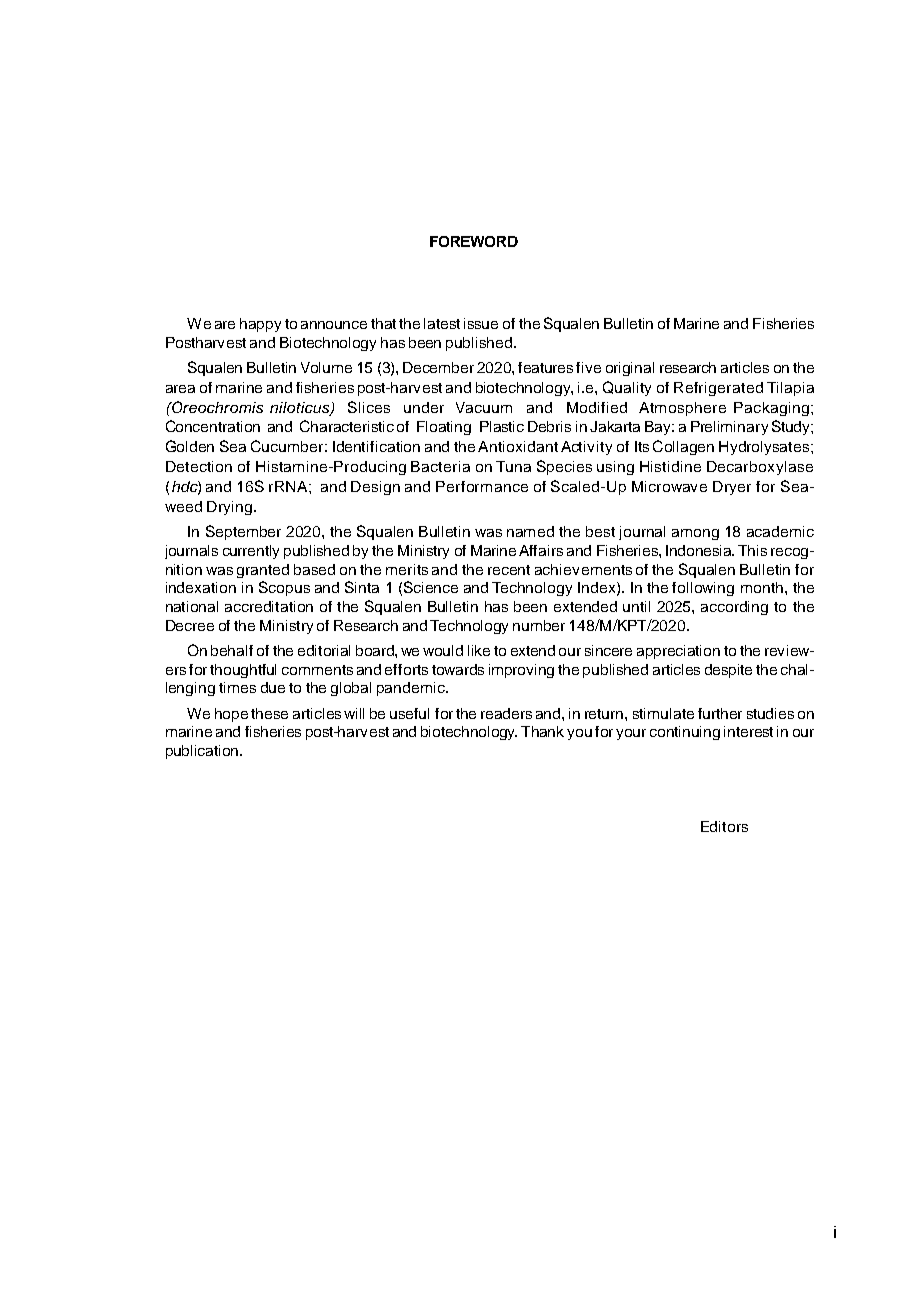 The width and height of the document is (924, 1308). Describe the element at coordinates (243, 532) in the document. I see `September` at that location.
